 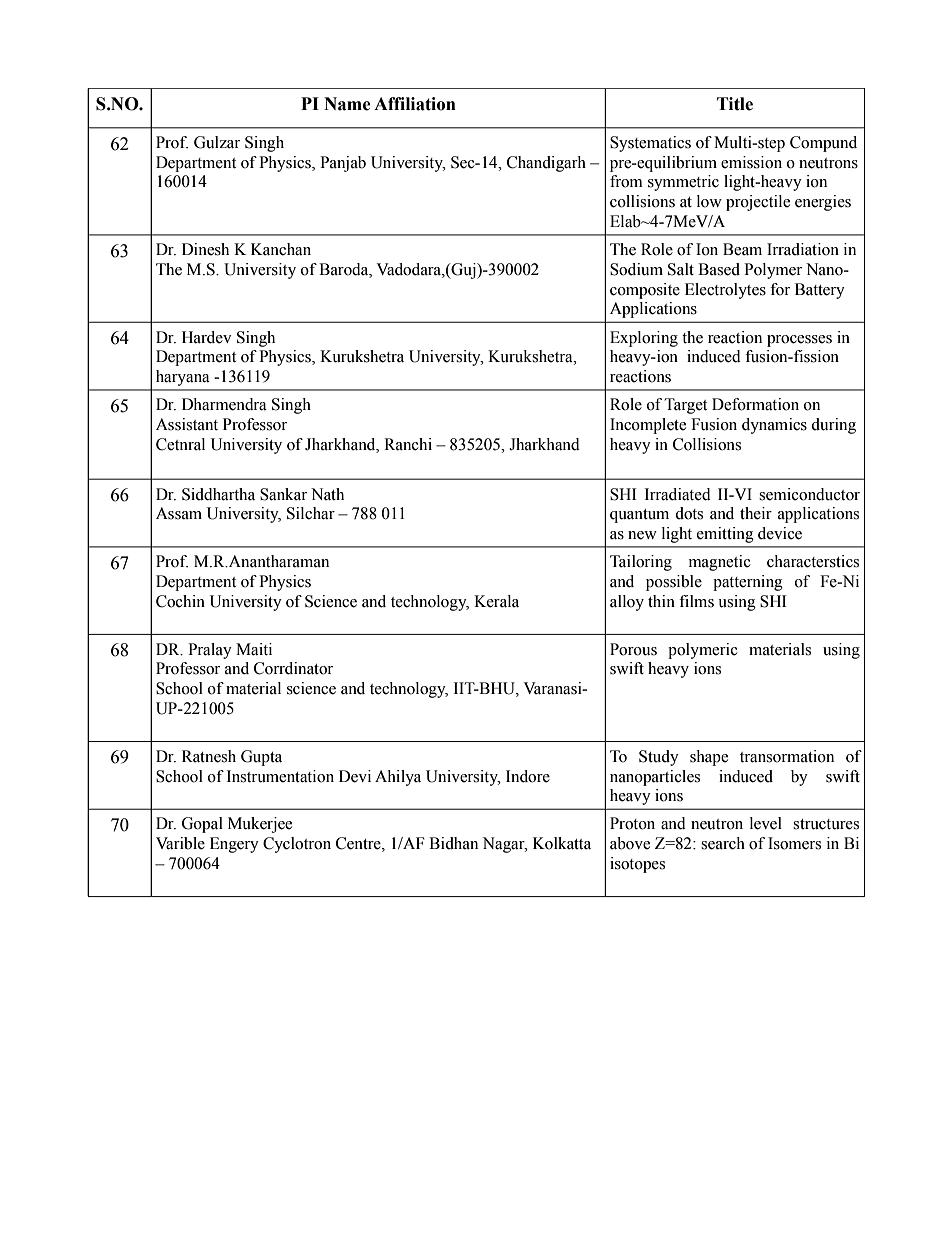 I want to click on search, so click(x=723, y=843).
